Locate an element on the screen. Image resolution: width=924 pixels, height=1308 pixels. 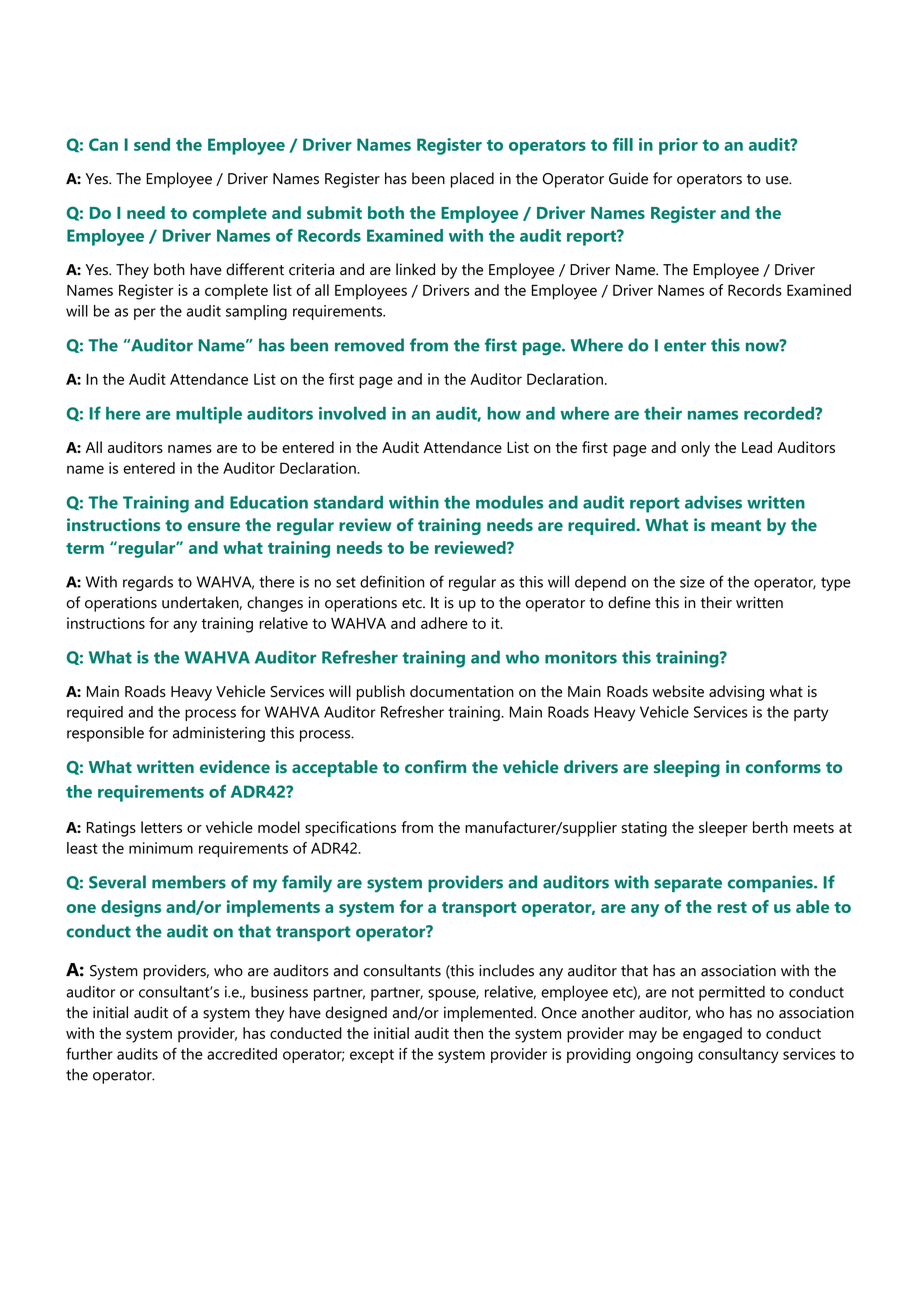
send is located at coordinates (152, 144).
